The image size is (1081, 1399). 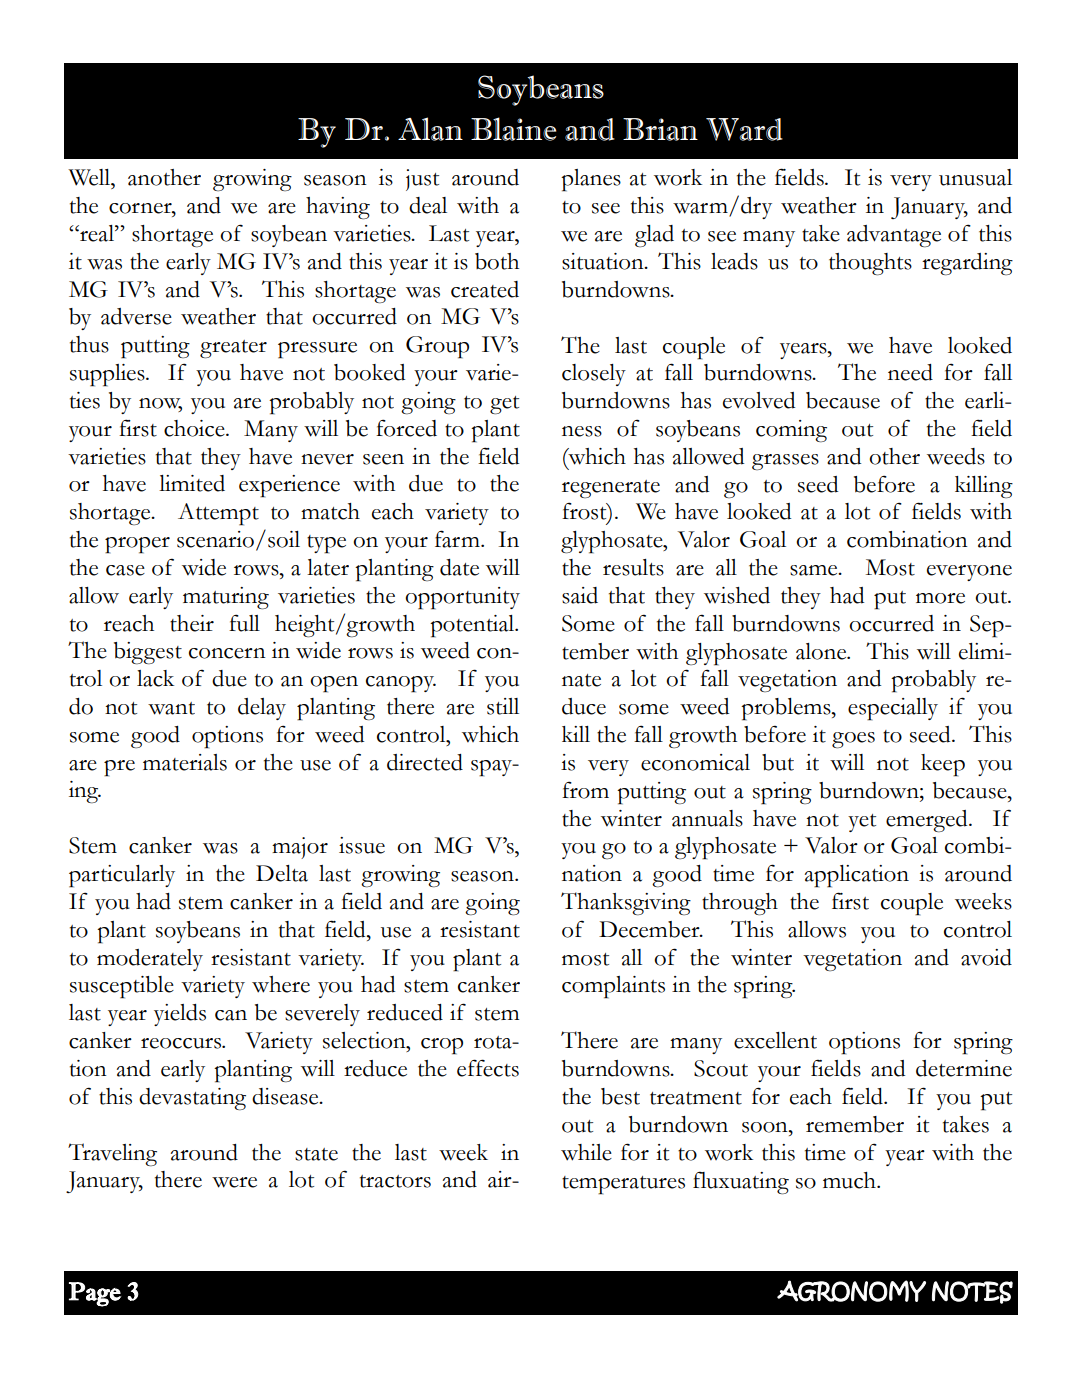 What do you see at coordinates (95, 1294) in the page?
I see `Page` at bounding box center [95, 1294].
